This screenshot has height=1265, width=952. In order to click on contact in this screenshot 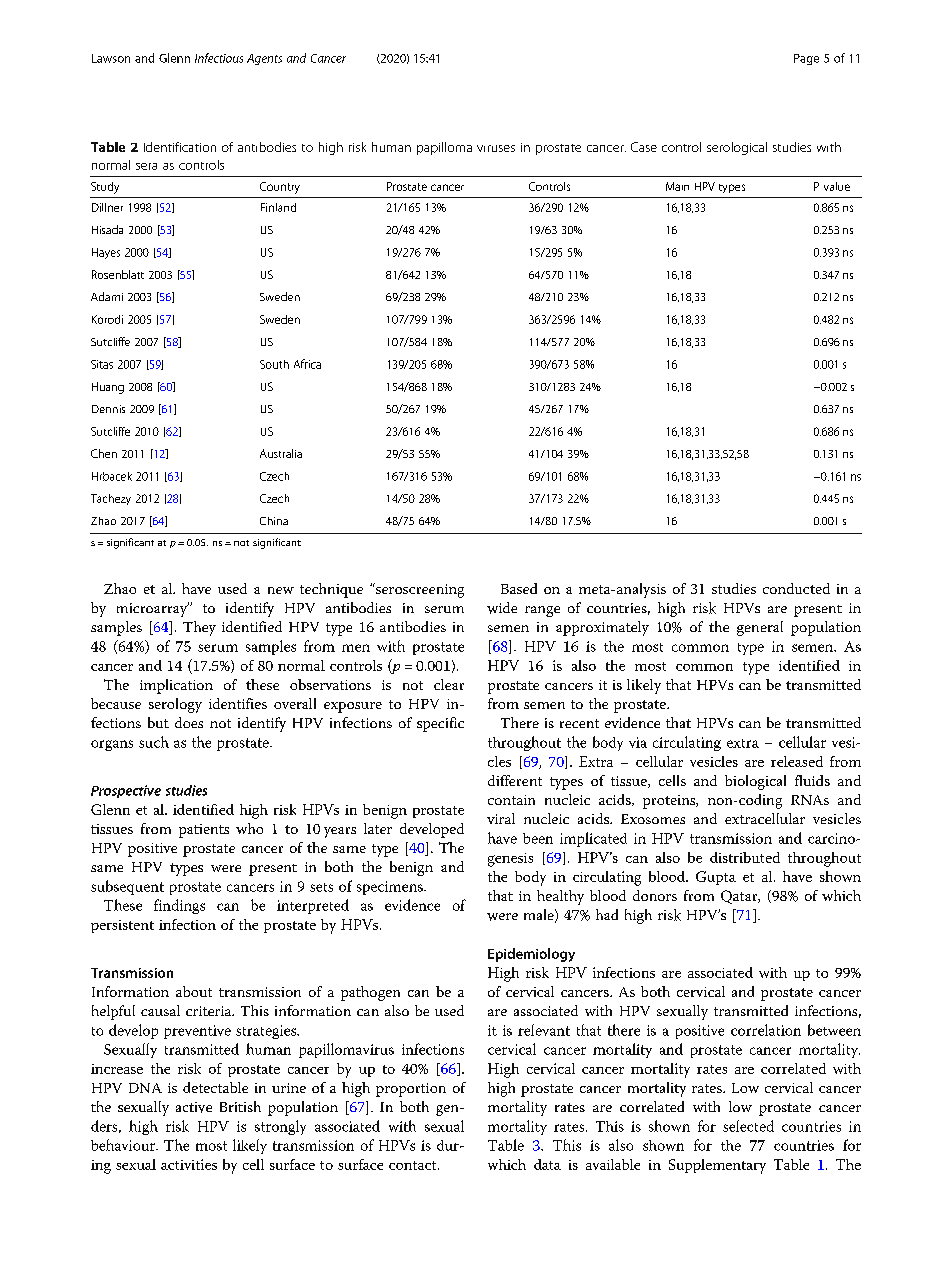, I will do `click(414, 1165)`.
